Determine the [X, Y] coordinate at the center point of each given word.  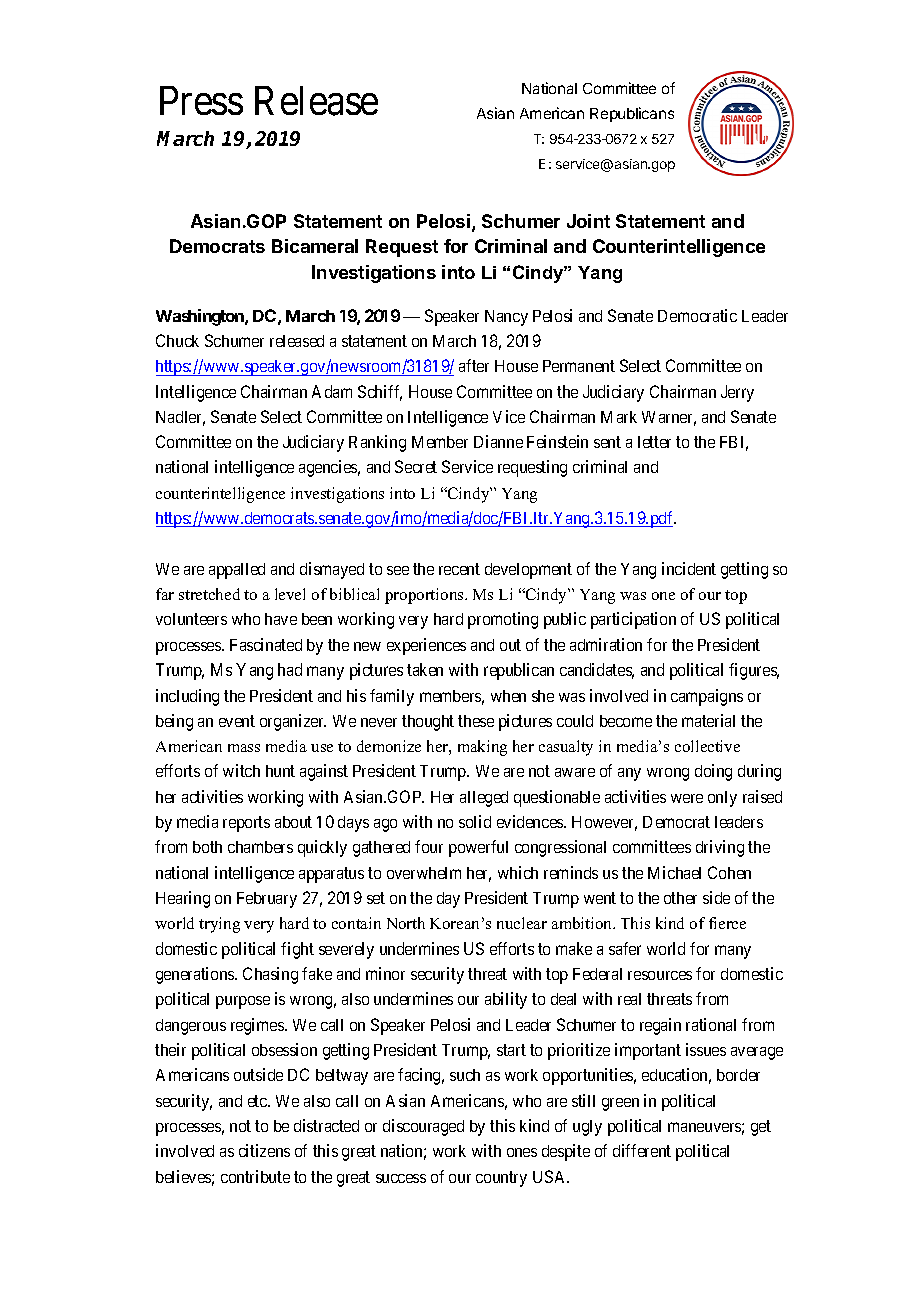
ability [506, 1000]
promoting [503, 620]
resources [660, 975]
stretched [209, 594]
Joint [588, 221]
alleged [484, 799]
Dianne [498, 441]
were [687, 798]
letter [654, 442]
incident [689, 568]
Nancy [506, 318]
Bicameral [315, 246]
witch [241, 770]
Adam [332, 391]
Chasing [270, 975]
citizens [264, 1150]
